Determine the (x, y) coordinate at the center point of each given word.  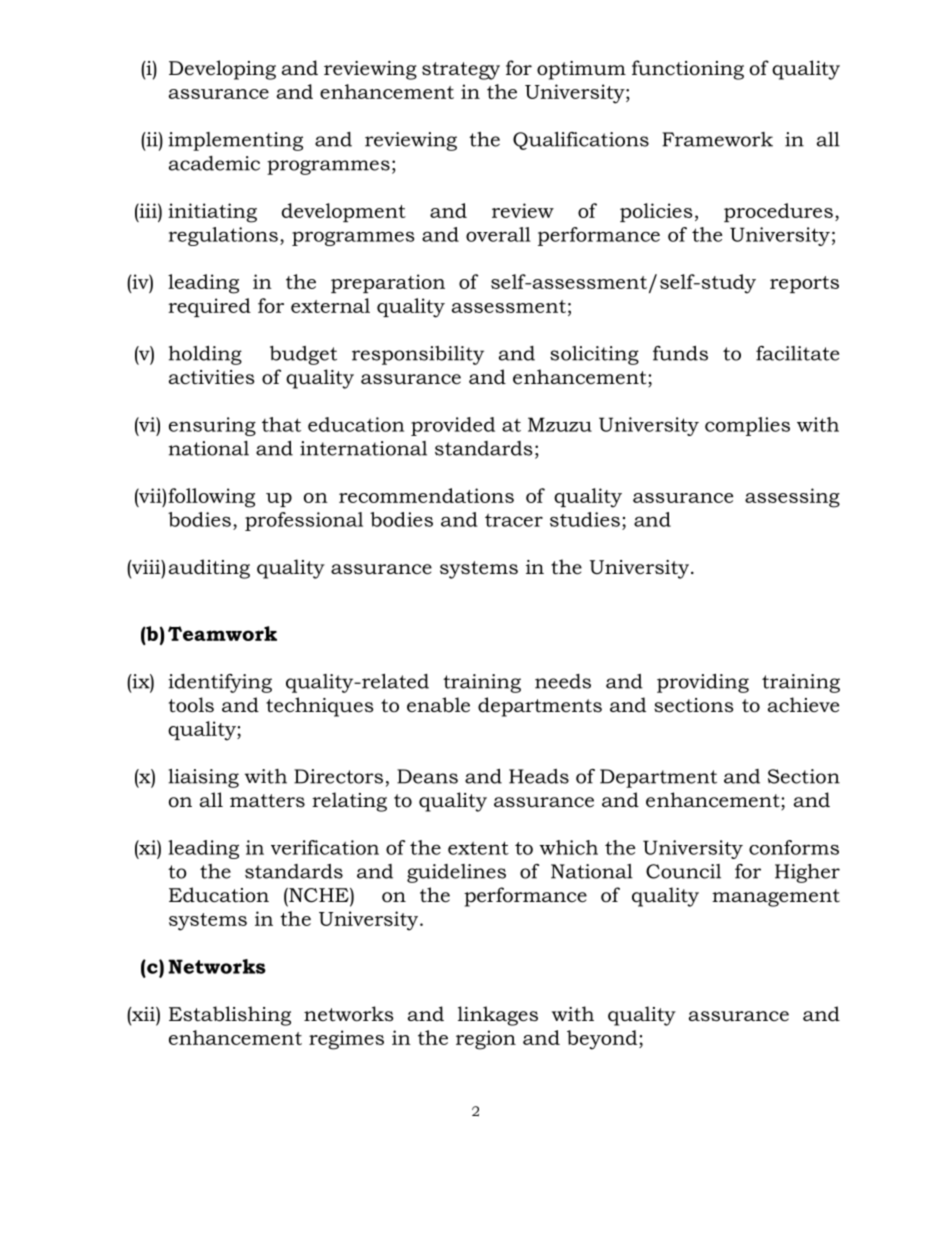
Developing (222, 70)
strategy (461, 71)
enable (438, 705)
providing (703, 683)
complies (747, 426)
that (281, 424)
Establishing (230, 1016)
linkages (498, 1016)
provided (453, 426)
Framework (717, 139)
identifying (220, 683)
